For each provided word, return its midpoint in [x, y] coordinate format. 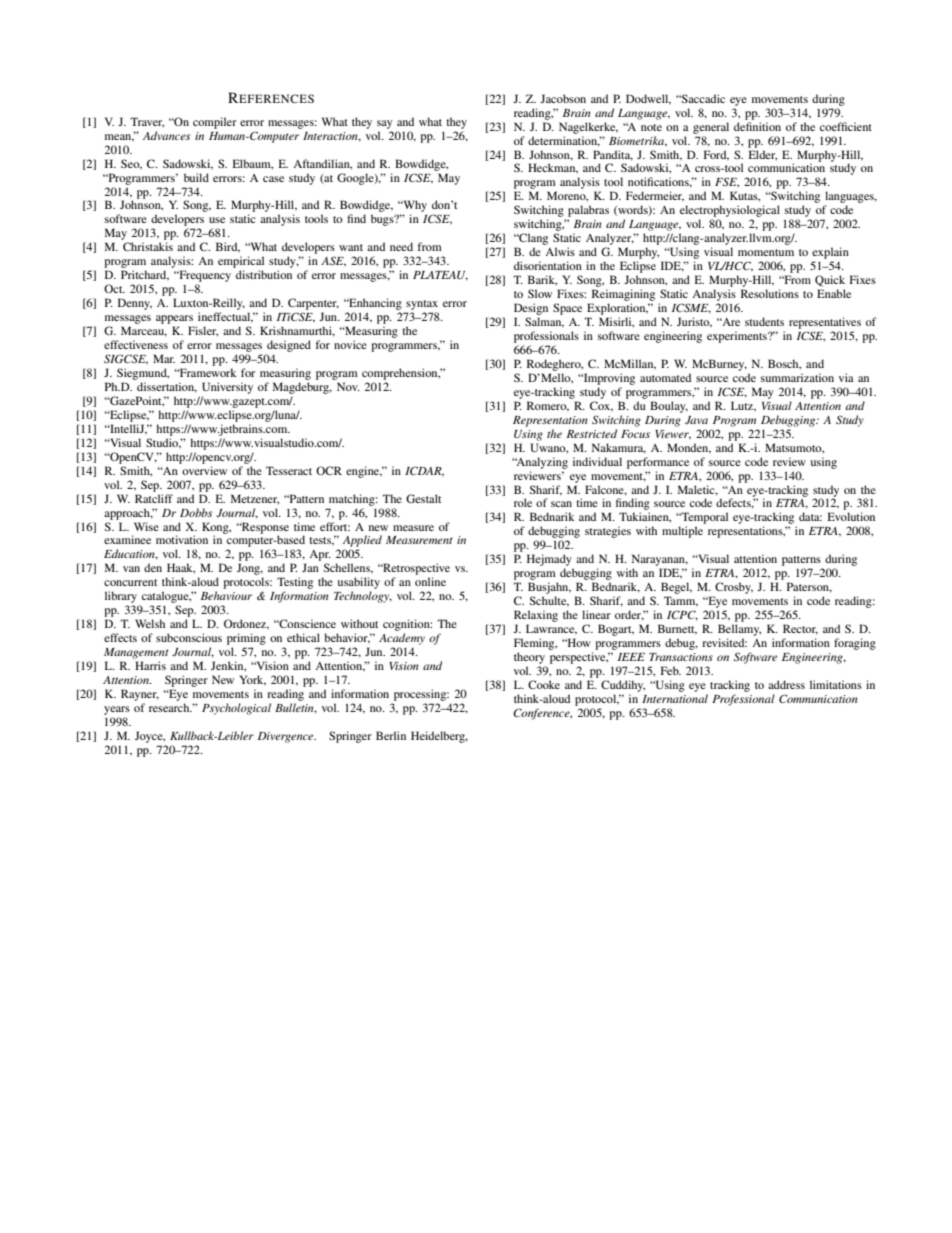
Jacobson [563, 98]
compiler [215, 123]
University [227, 388]
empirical [241, 262]
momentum [766, 252]
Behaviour [226, 595]
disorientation [548, 265]
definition [757, 126]
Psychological [236, 709]
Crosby [734, 588]
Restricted [592, 433]
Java [696, 420]
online [430, 581]
